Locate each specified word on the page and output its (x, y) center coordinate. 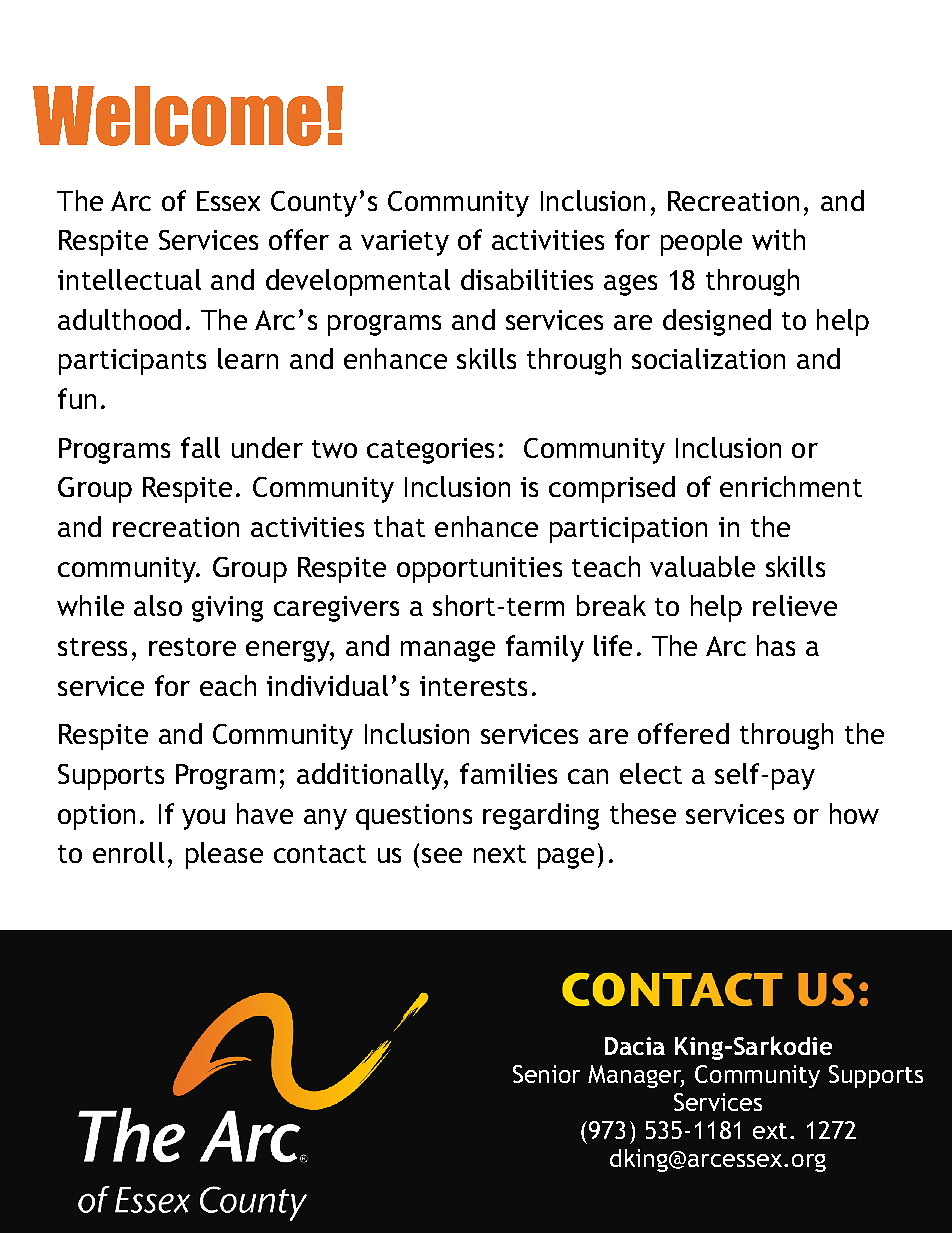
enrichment (791, 486)
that (399, 526)
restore (192, 647)
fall (200, 447)
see (442, 855)
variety (405, 243)
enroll (128, 852)
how (854, 813)
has (776, 645)
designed (717, 322)
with (778, 239)
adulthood (119, 319)
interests (473, 686)
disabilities (527, 279)
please (224, 855)
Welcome (177, 116)
